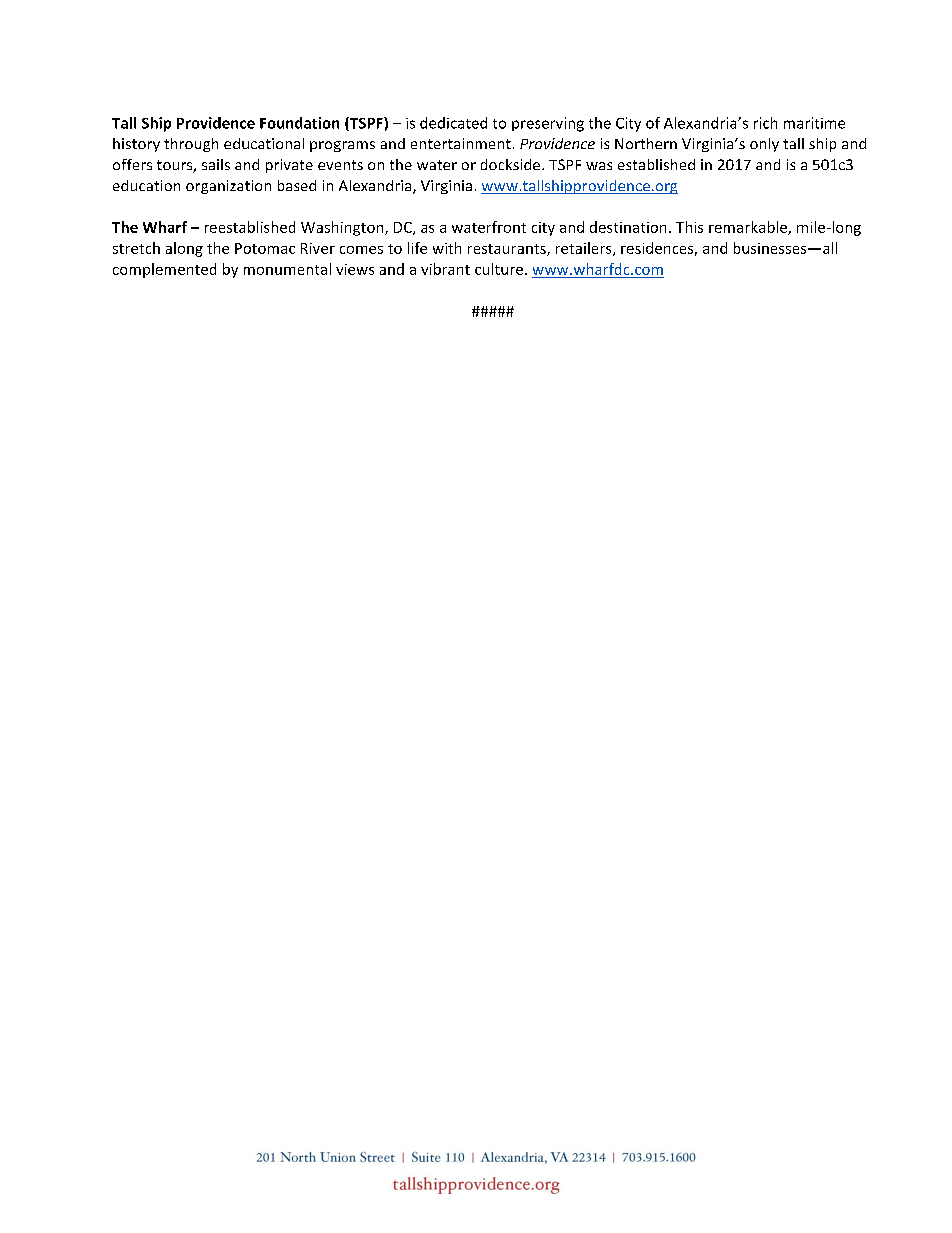  Describe the element at coordinates (299, 123) in the document. I see `Foundation` at that location.
